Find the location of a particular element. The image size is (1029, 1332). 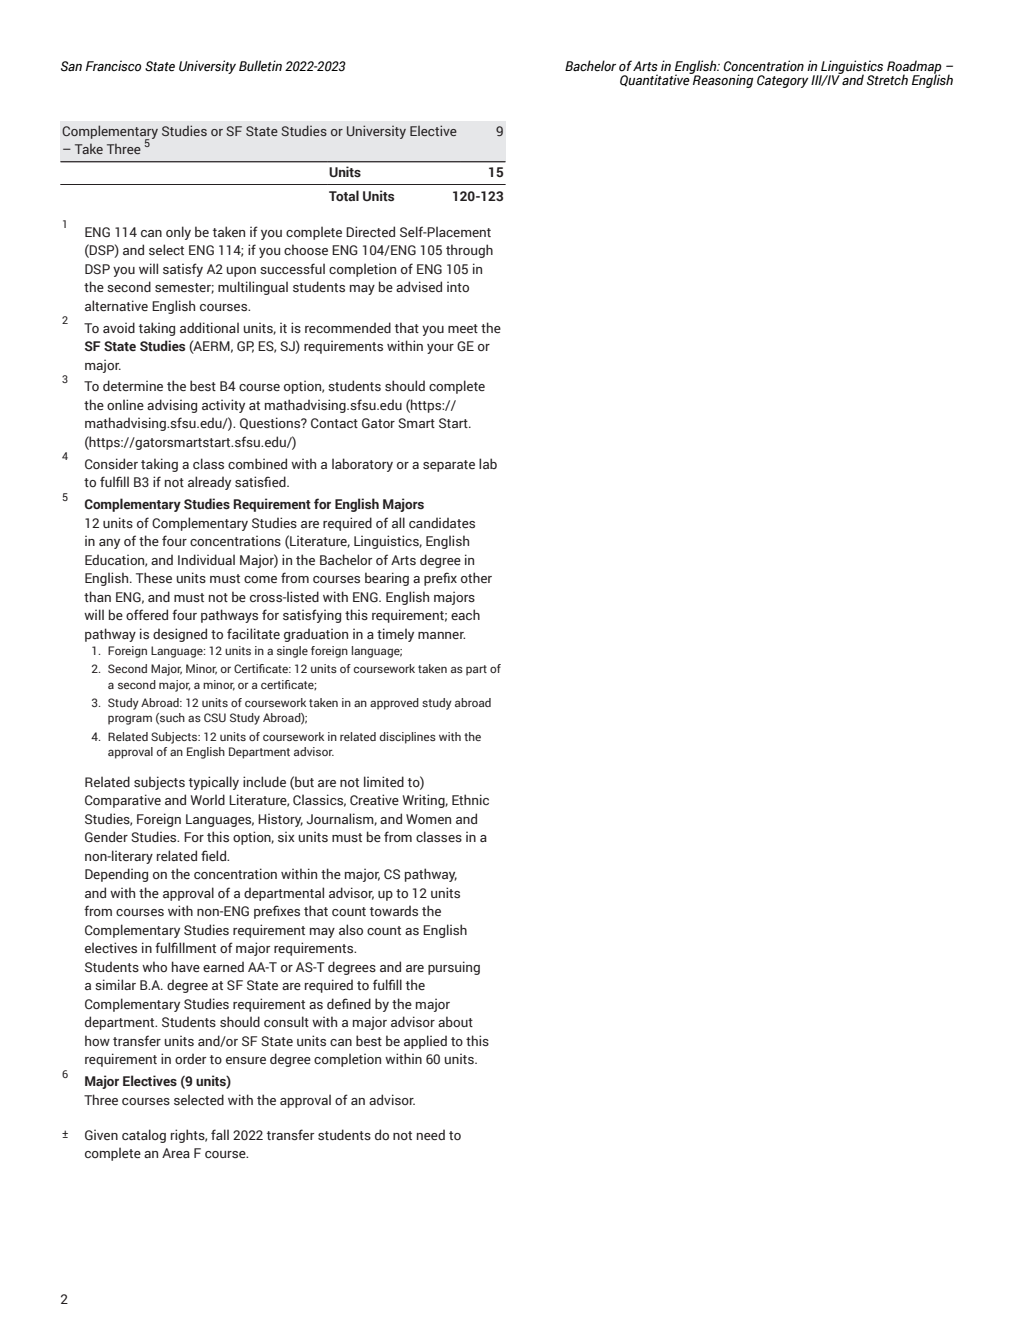

other is located at coordinates (476, 577).
